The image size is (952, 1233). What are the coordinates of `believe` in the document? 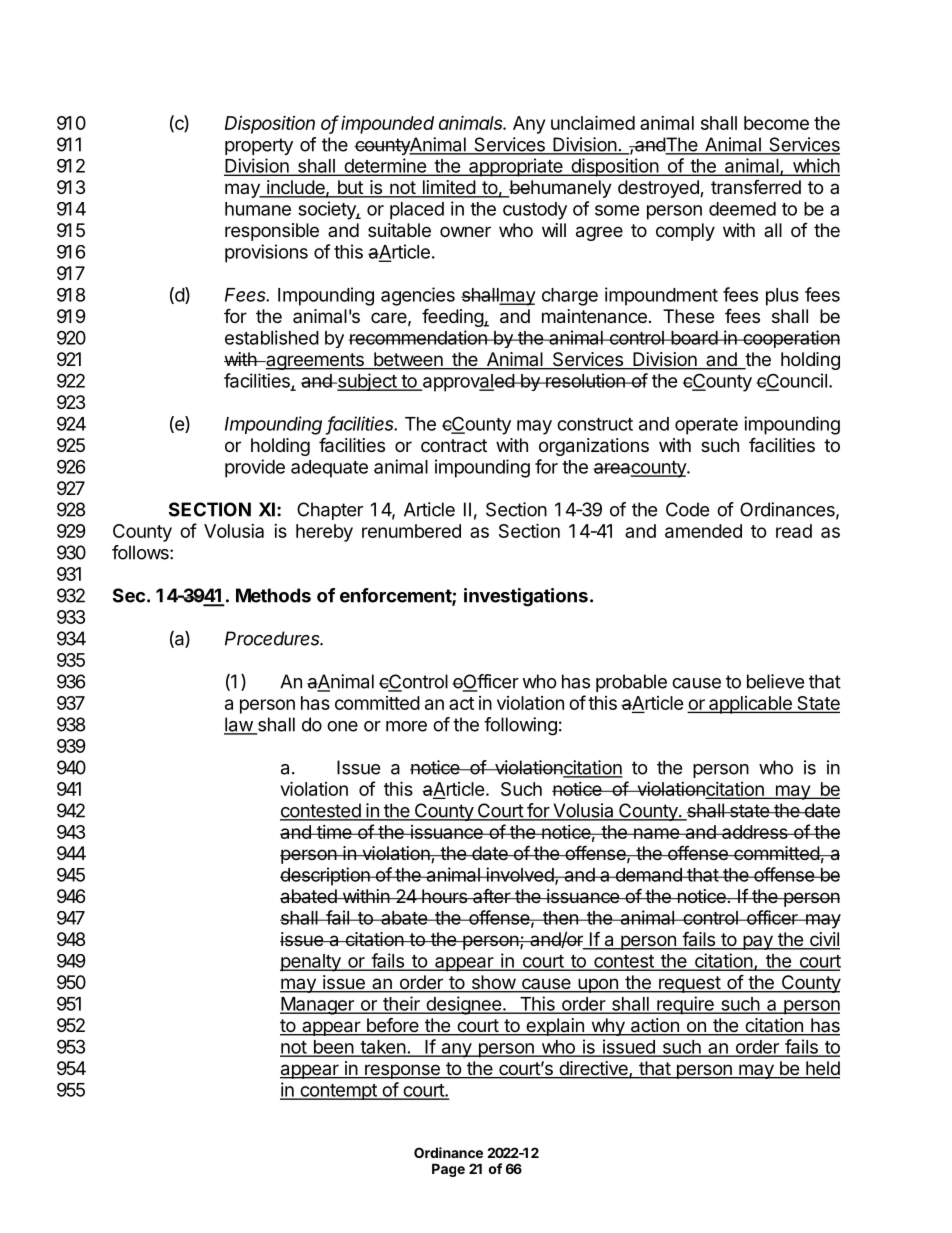 It's located at (775, 681).
